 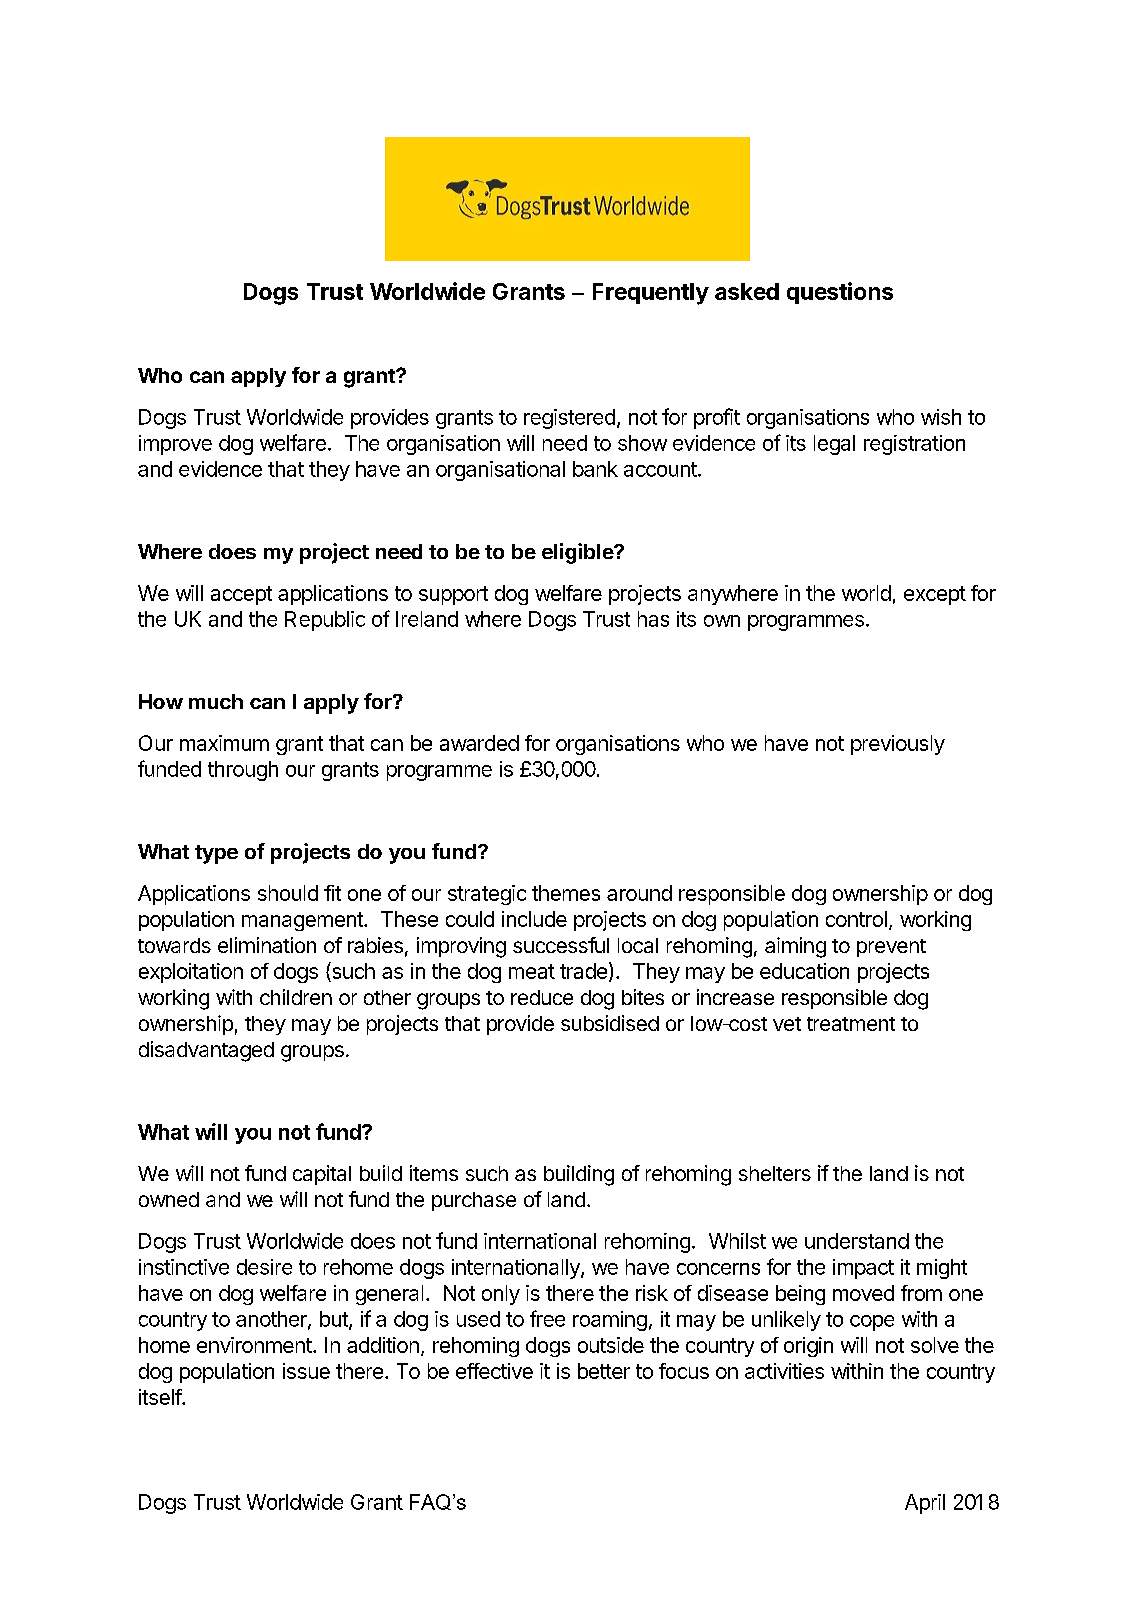 I want to click on much, so click(x=216, y=701).
